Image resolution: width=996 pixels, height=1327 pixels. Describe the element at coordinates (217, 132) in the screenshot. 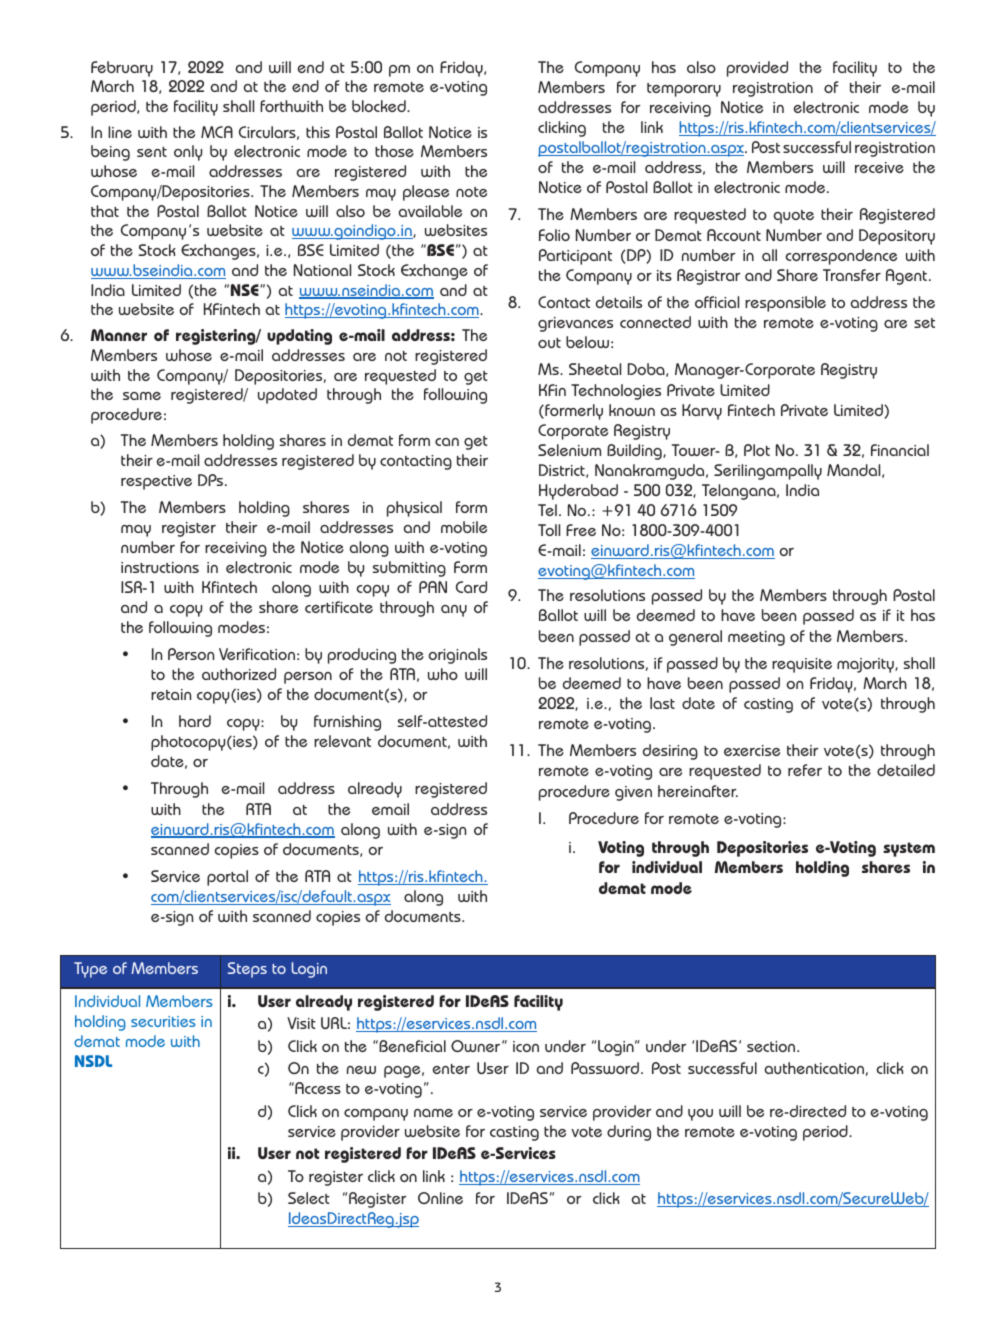

I see `MCA` at that location.
